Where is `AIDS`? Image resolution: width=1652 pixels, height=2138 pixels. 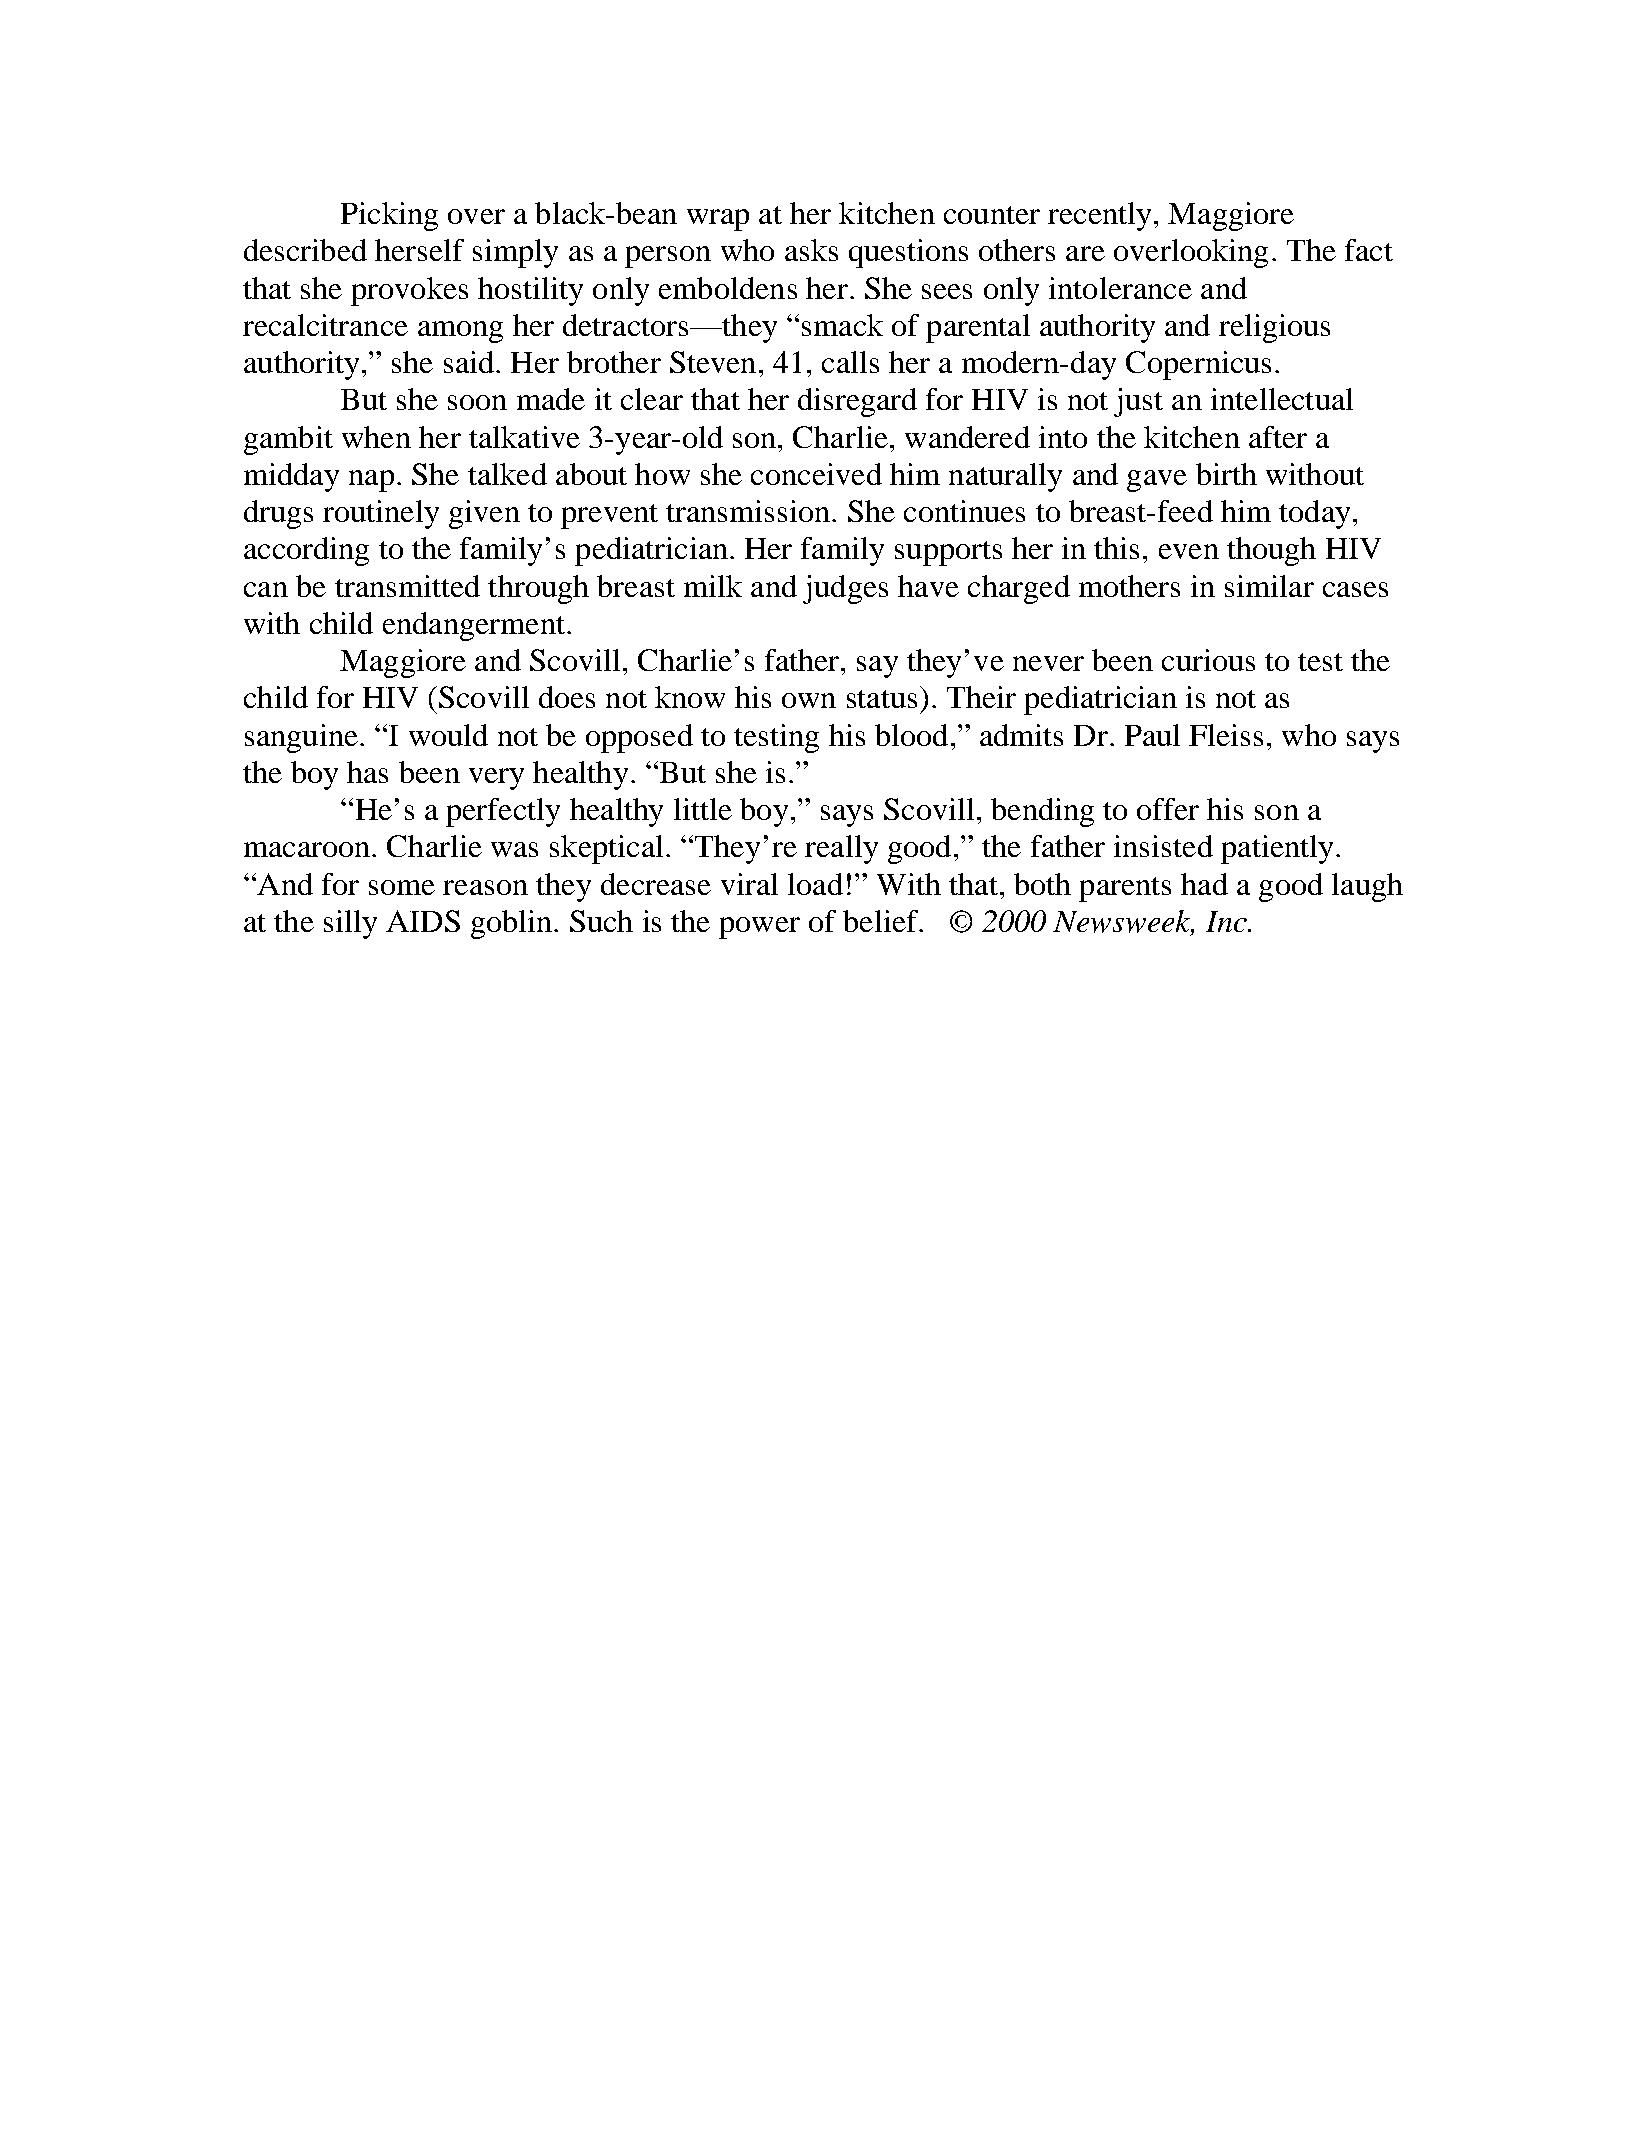
AIDS is located at coordinates (423, 921).
